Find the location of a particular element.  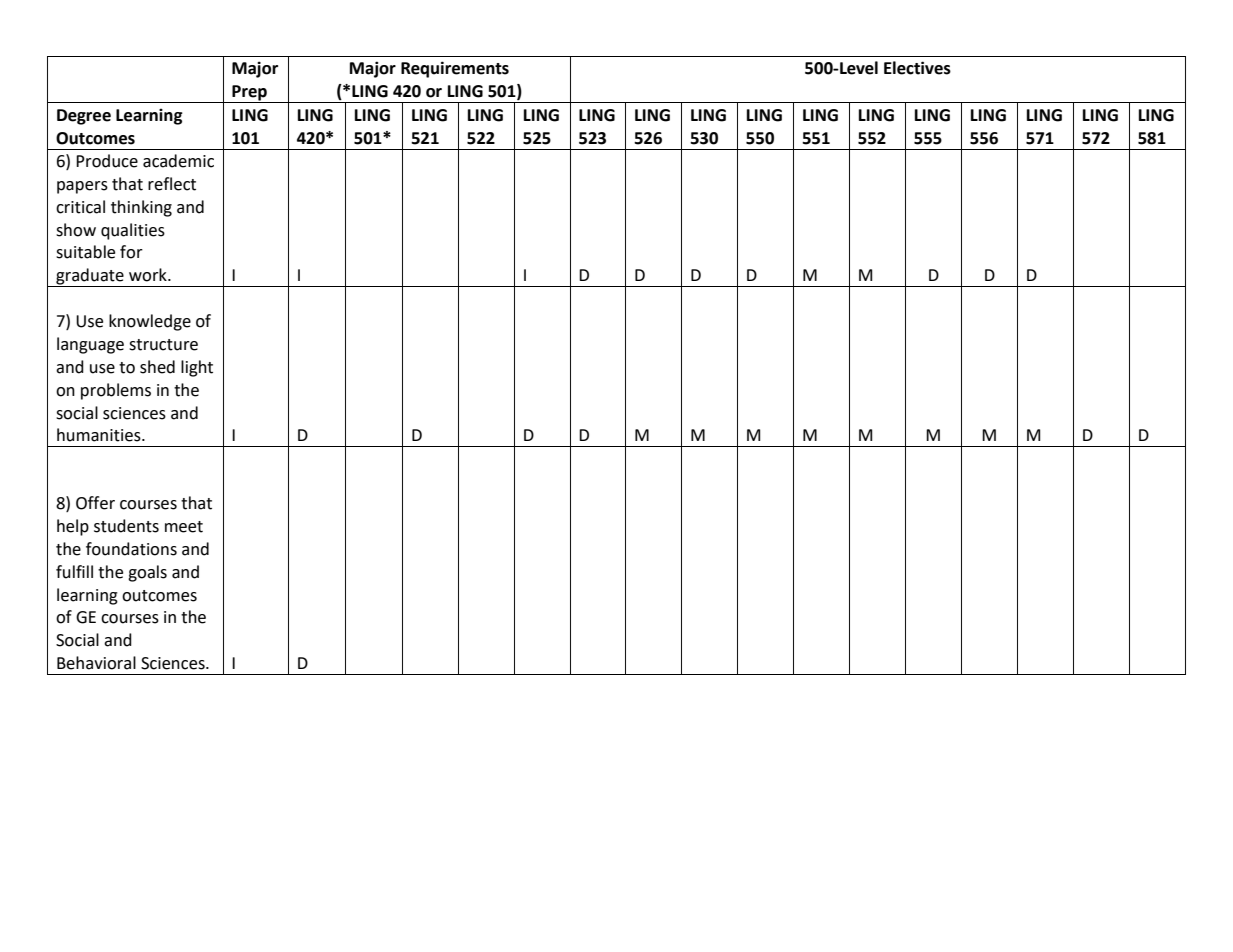

Electives is located at coordinates (917, 68).
